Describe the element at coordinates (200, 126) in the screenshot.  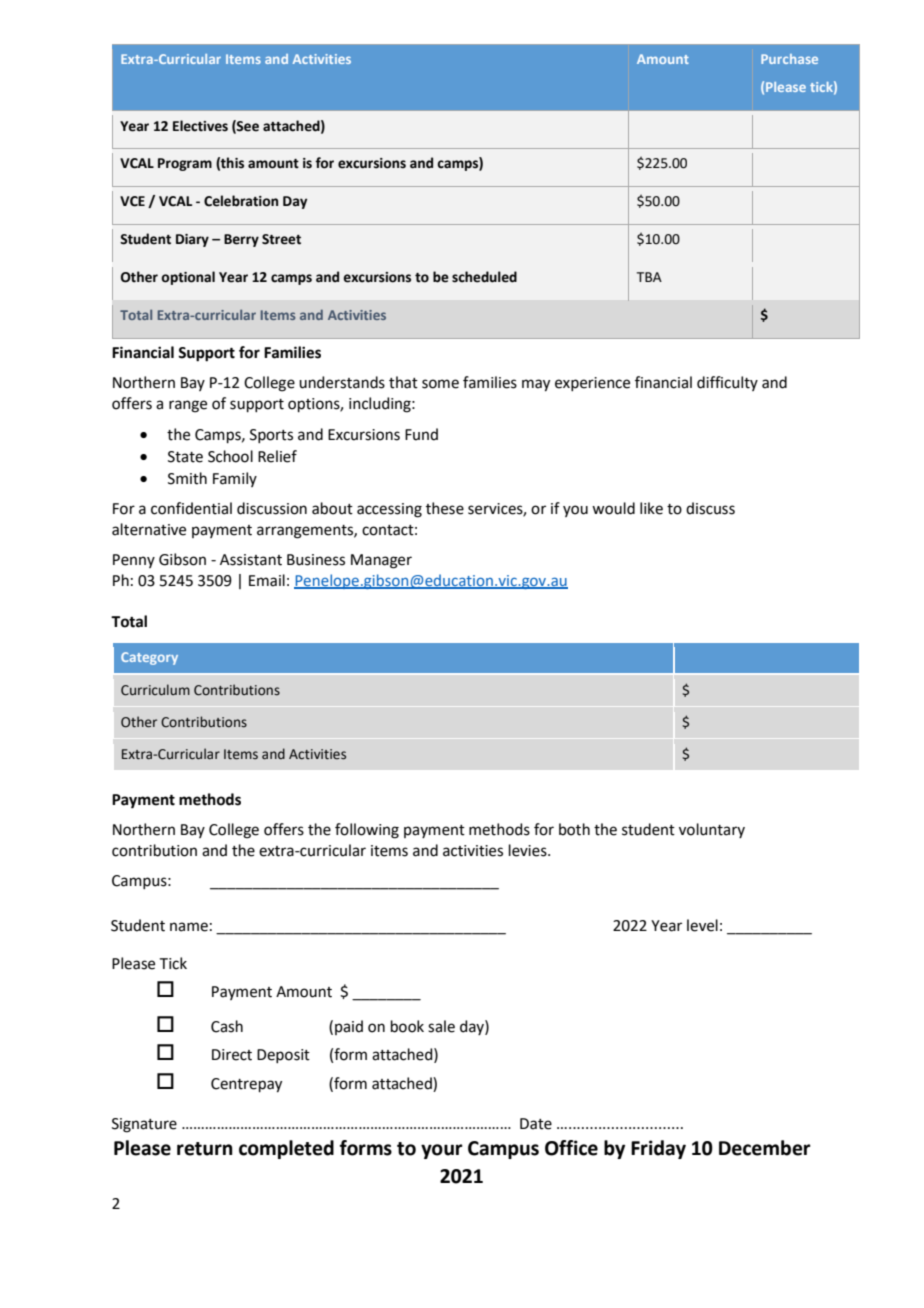
I see `Electives` at that location.
